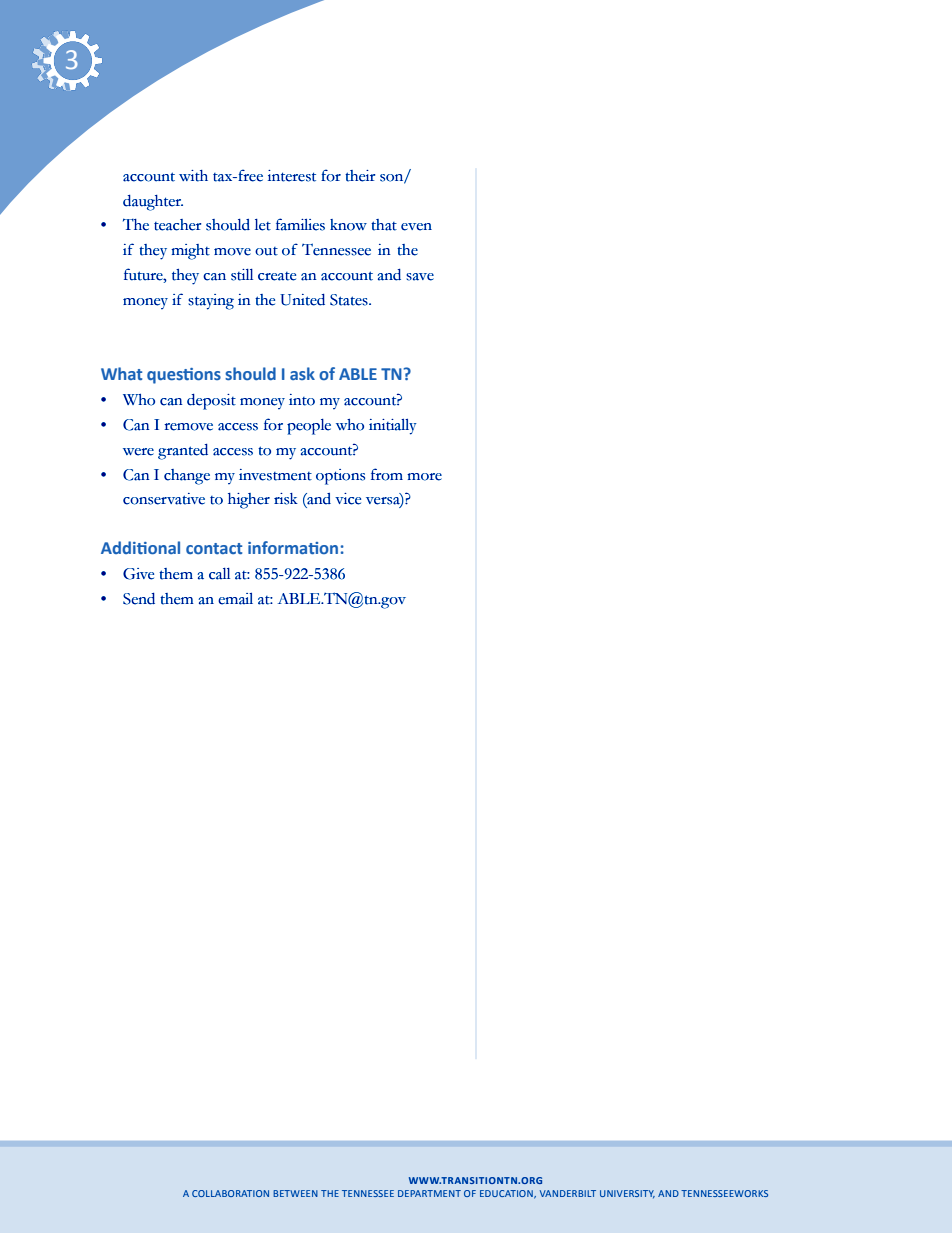  I want to click on VANDERBILT, so click(568, 1193).
